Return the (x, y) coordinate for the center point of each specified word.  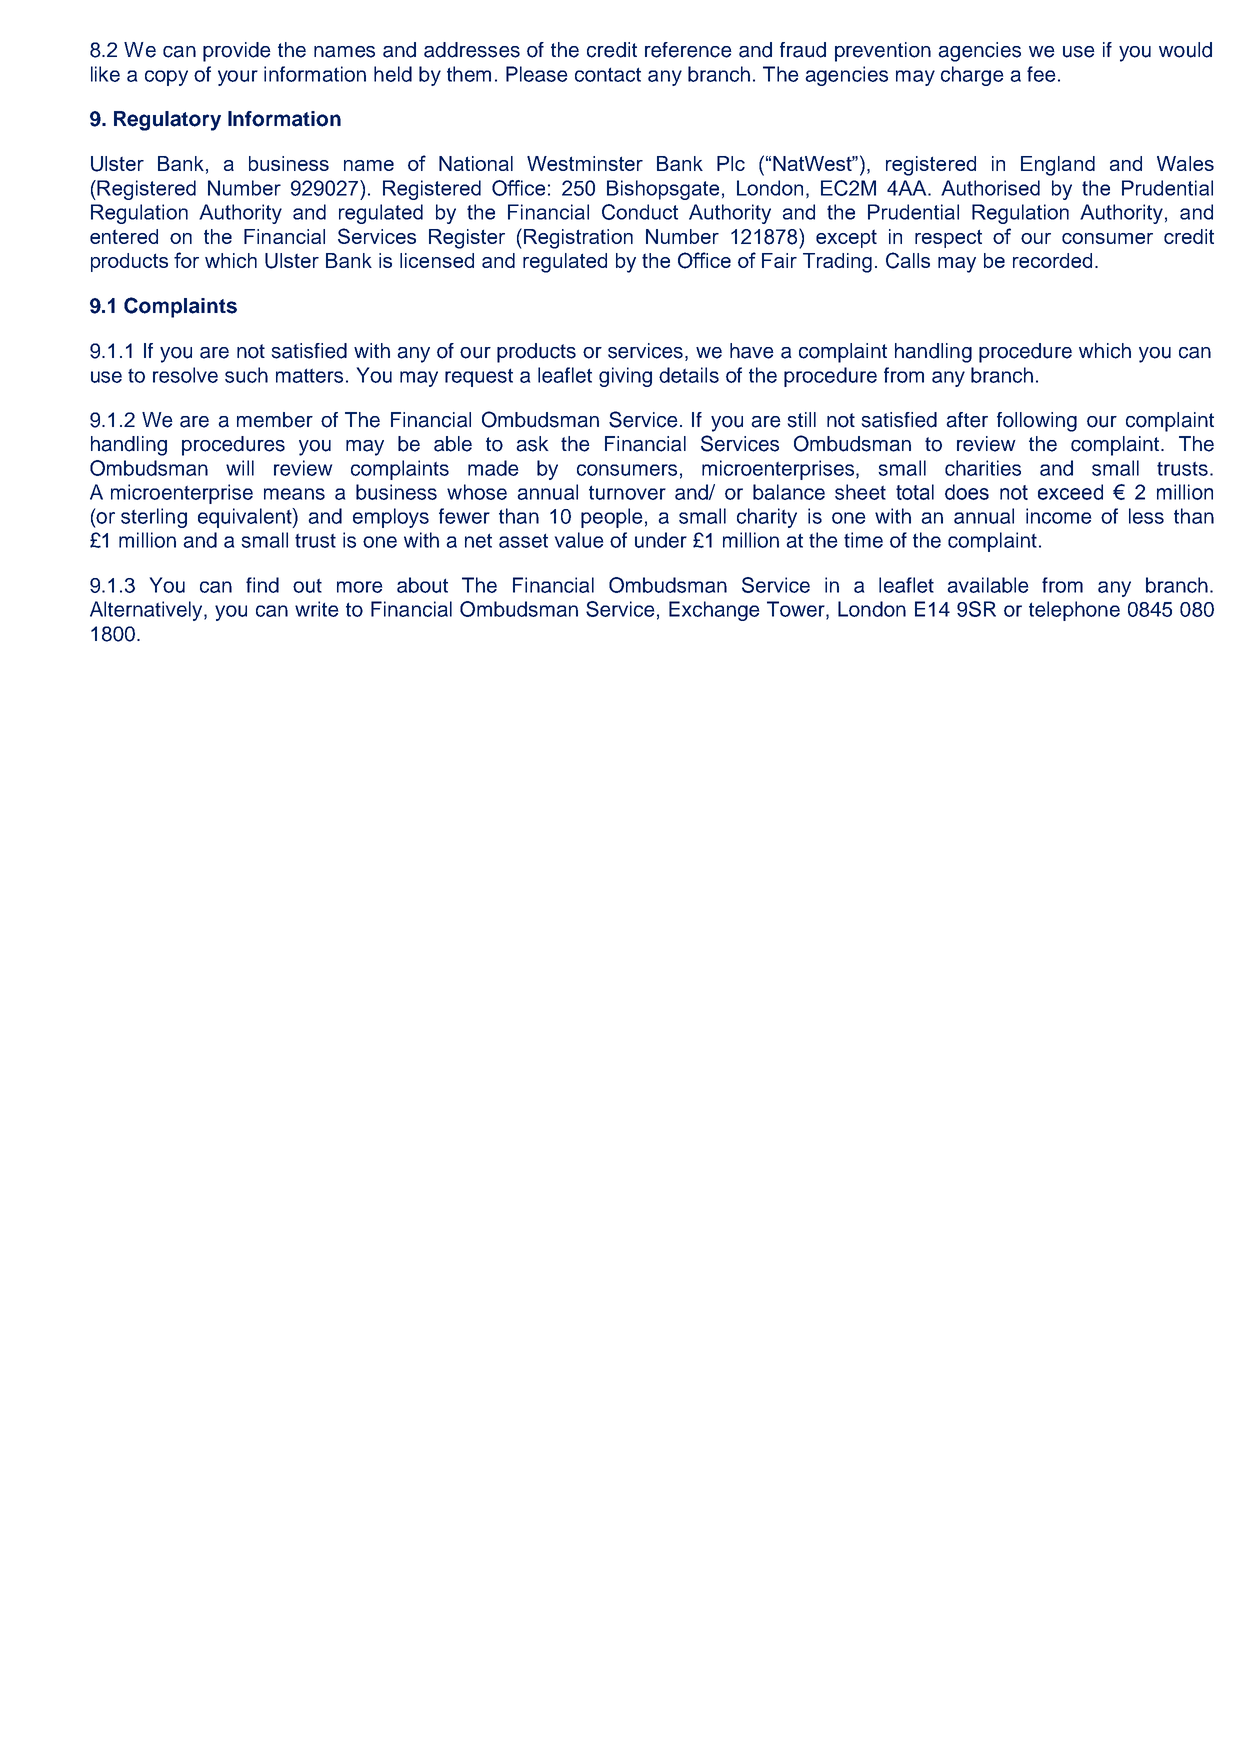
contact (608, 74)
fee (1041, 74)
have (752, 351)
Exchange (714, 611)
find (262, 585)
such (246, 375)
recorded (1052, 260)
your (238, 78)
